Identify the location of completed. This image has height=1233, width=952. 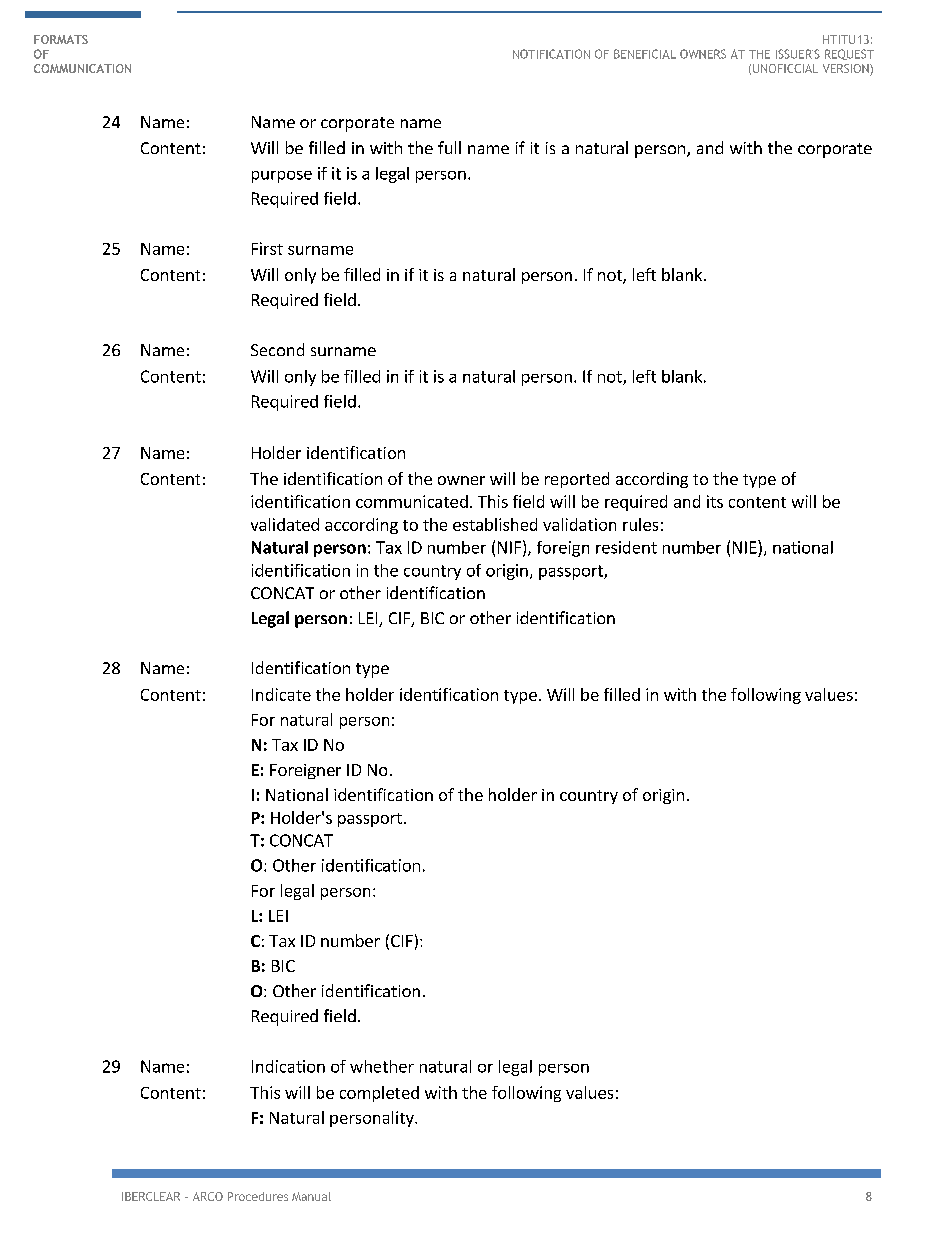
(379, 1094).
